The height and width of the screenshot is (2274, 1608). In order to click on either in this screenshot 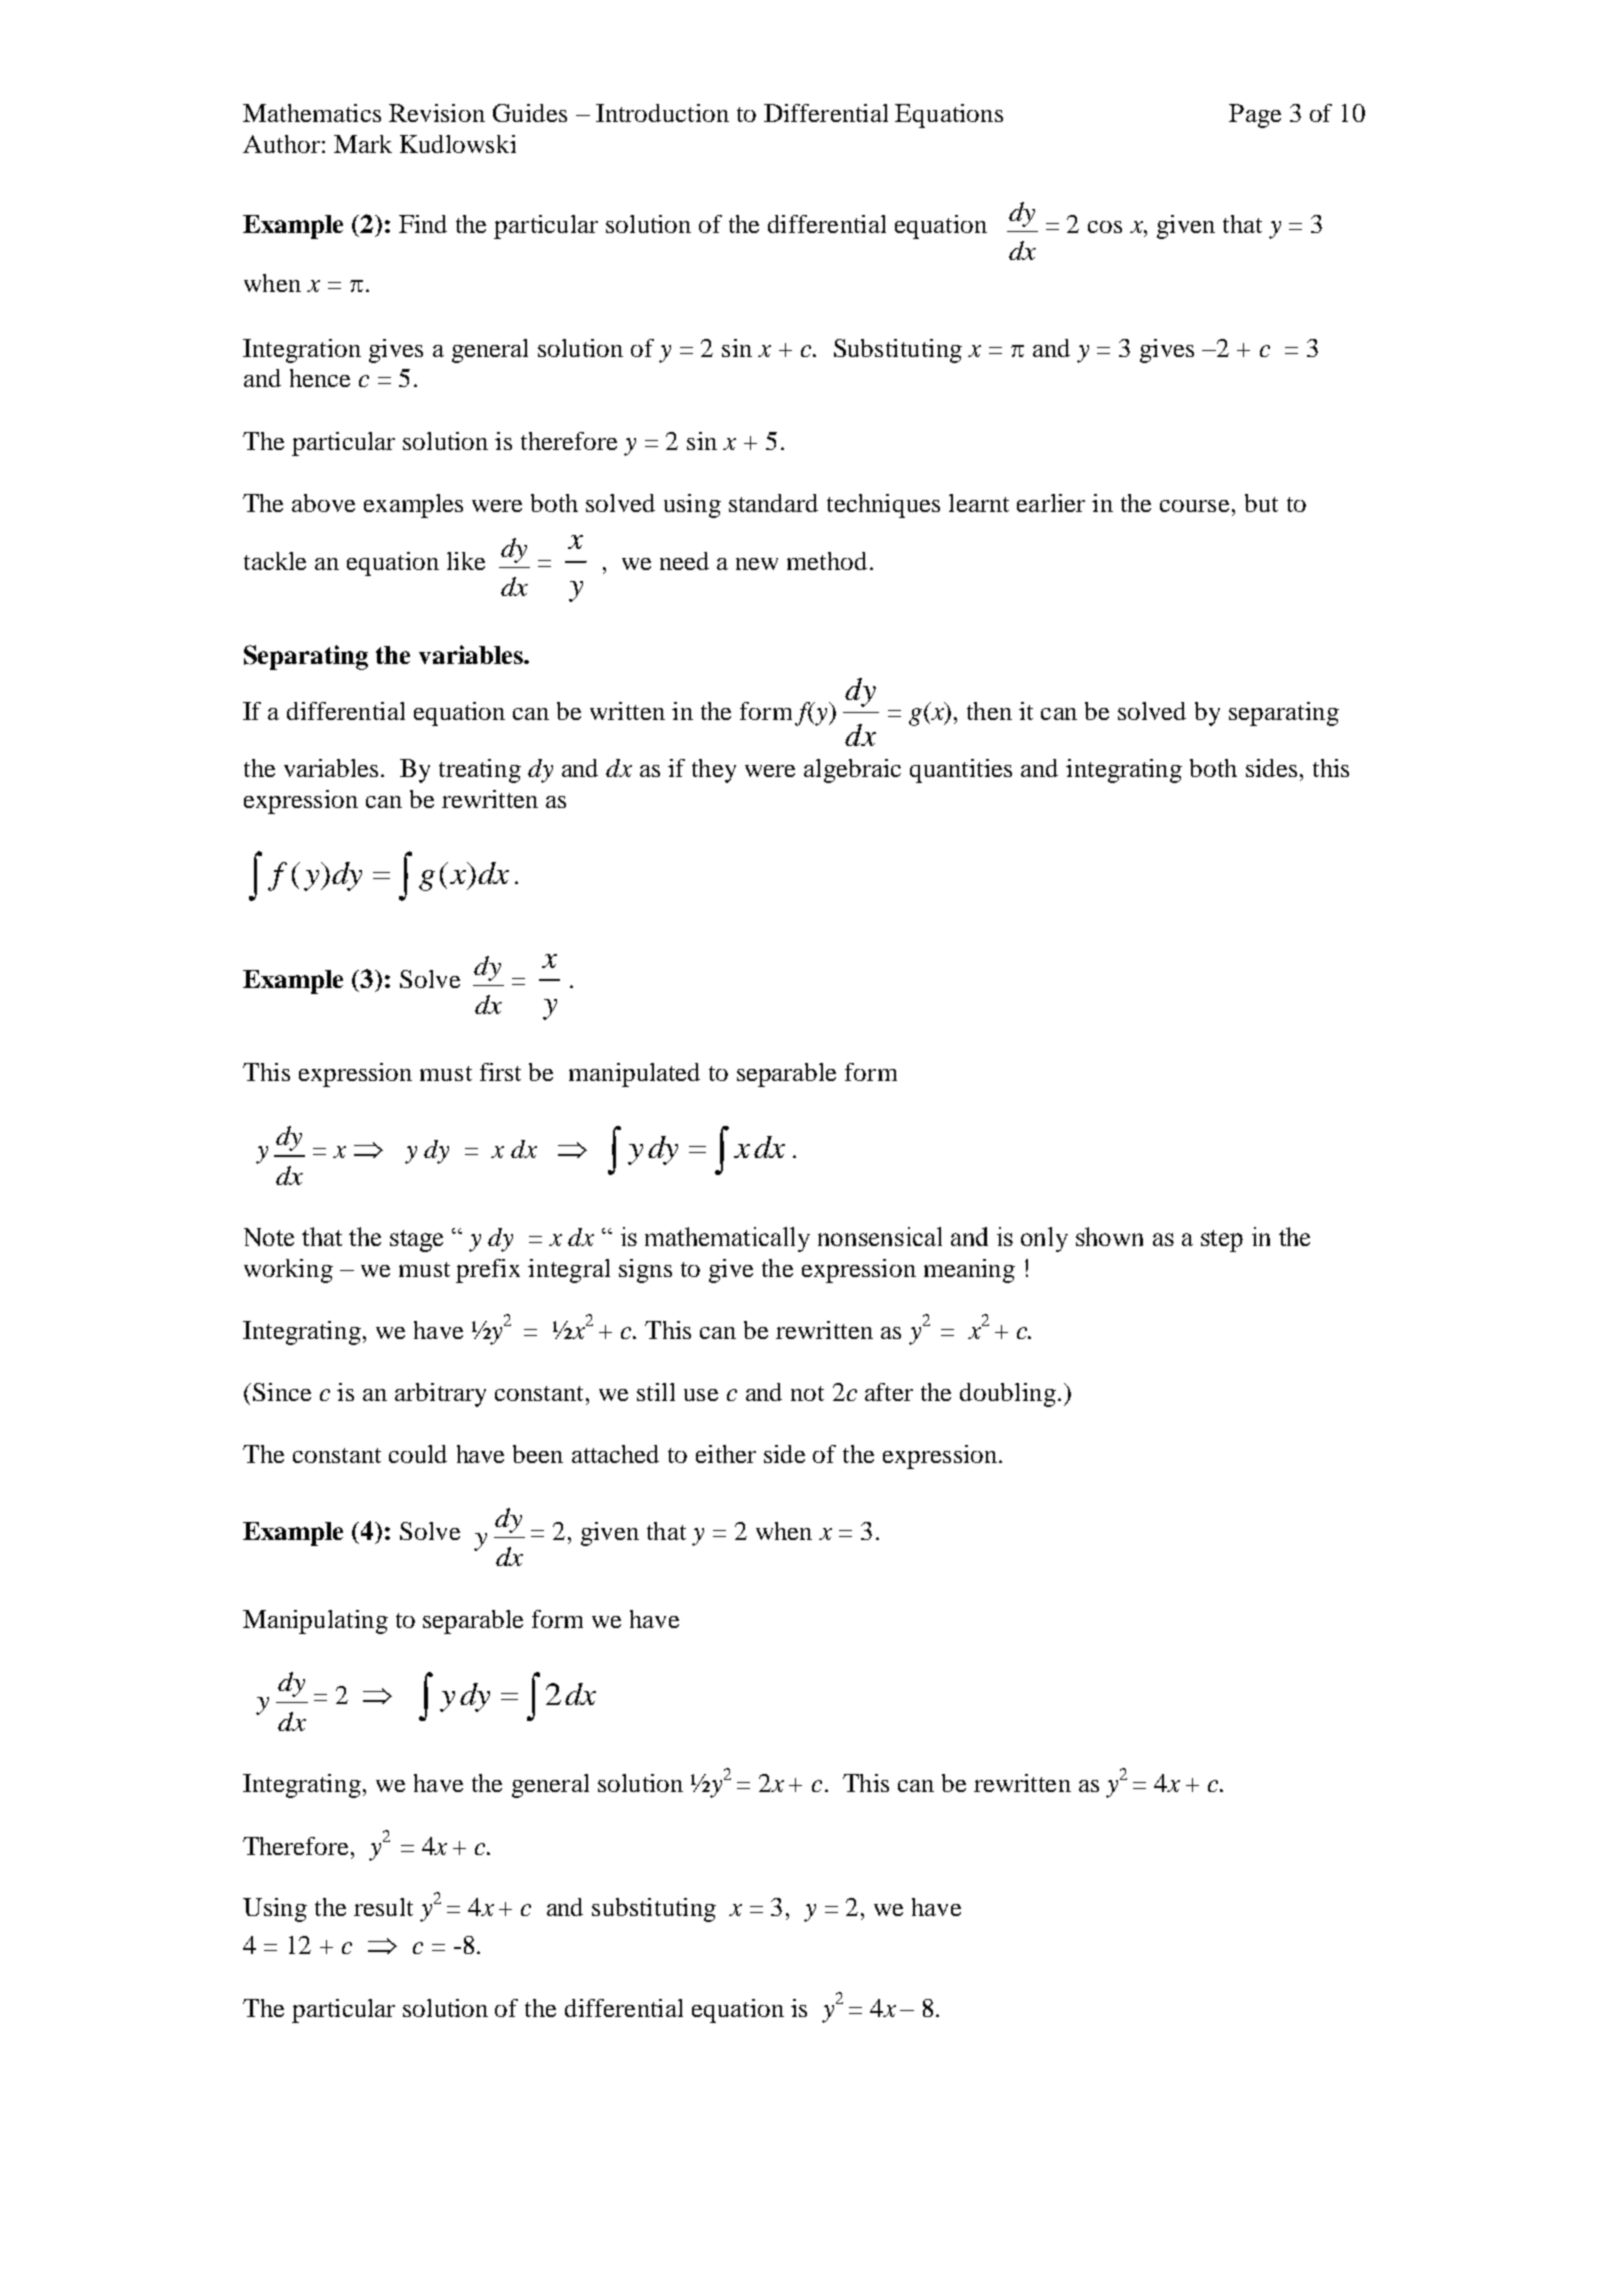, I will do `click(726, 1454)`.
